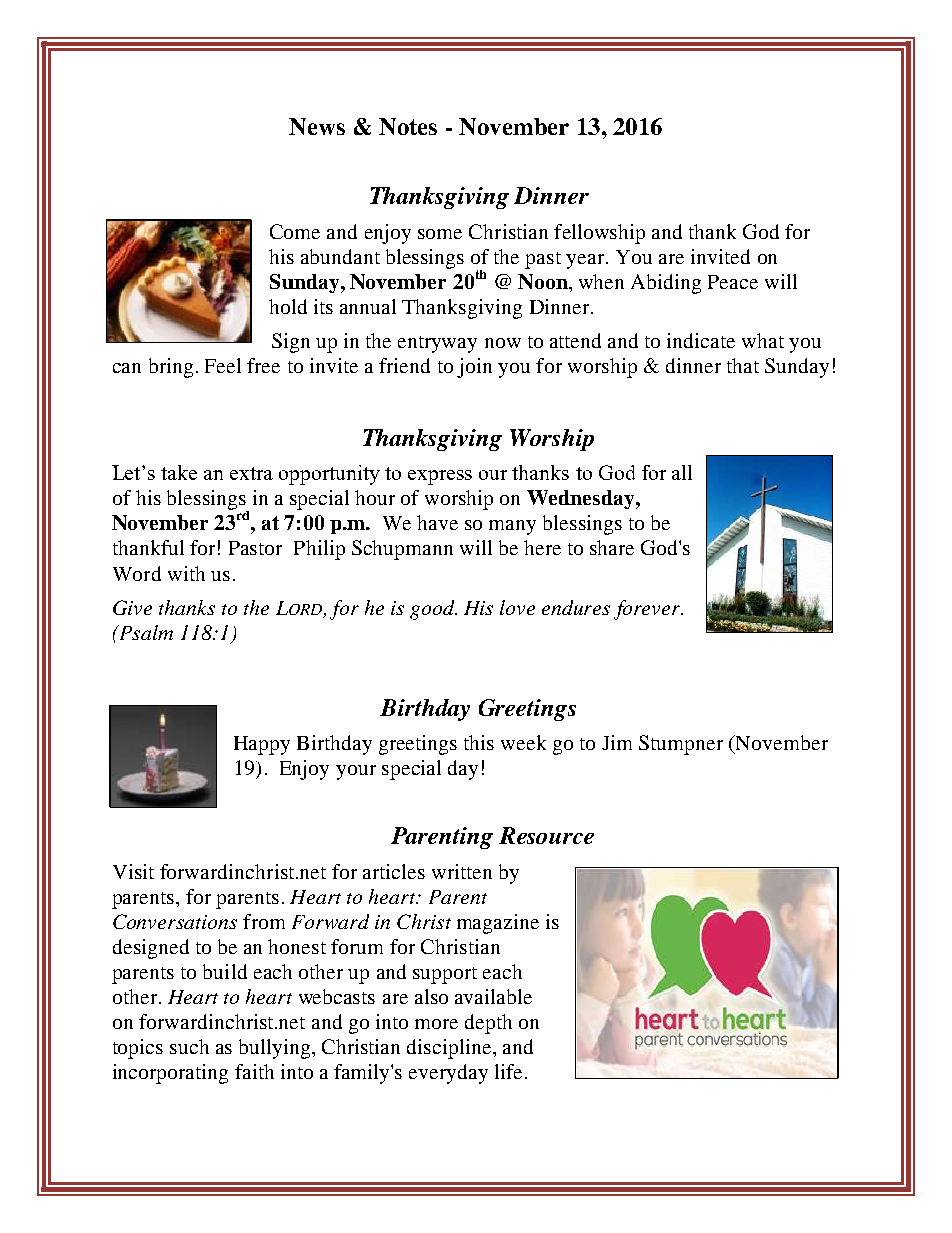 The width and height of the screenshot is (952, 1233). I want to click on this, so click(479, 742).
